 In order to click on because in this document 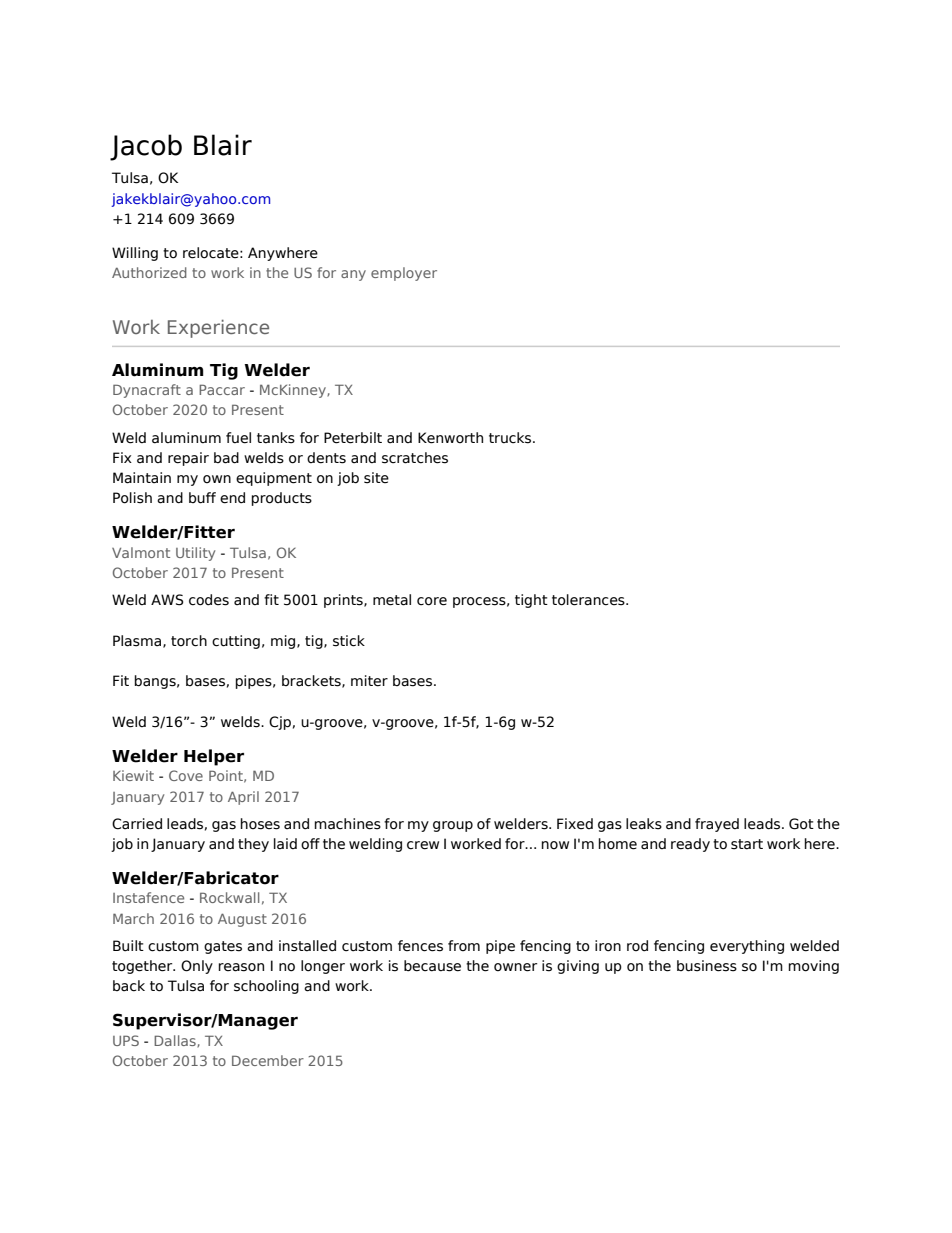, I will do `click(432, 966)`.
